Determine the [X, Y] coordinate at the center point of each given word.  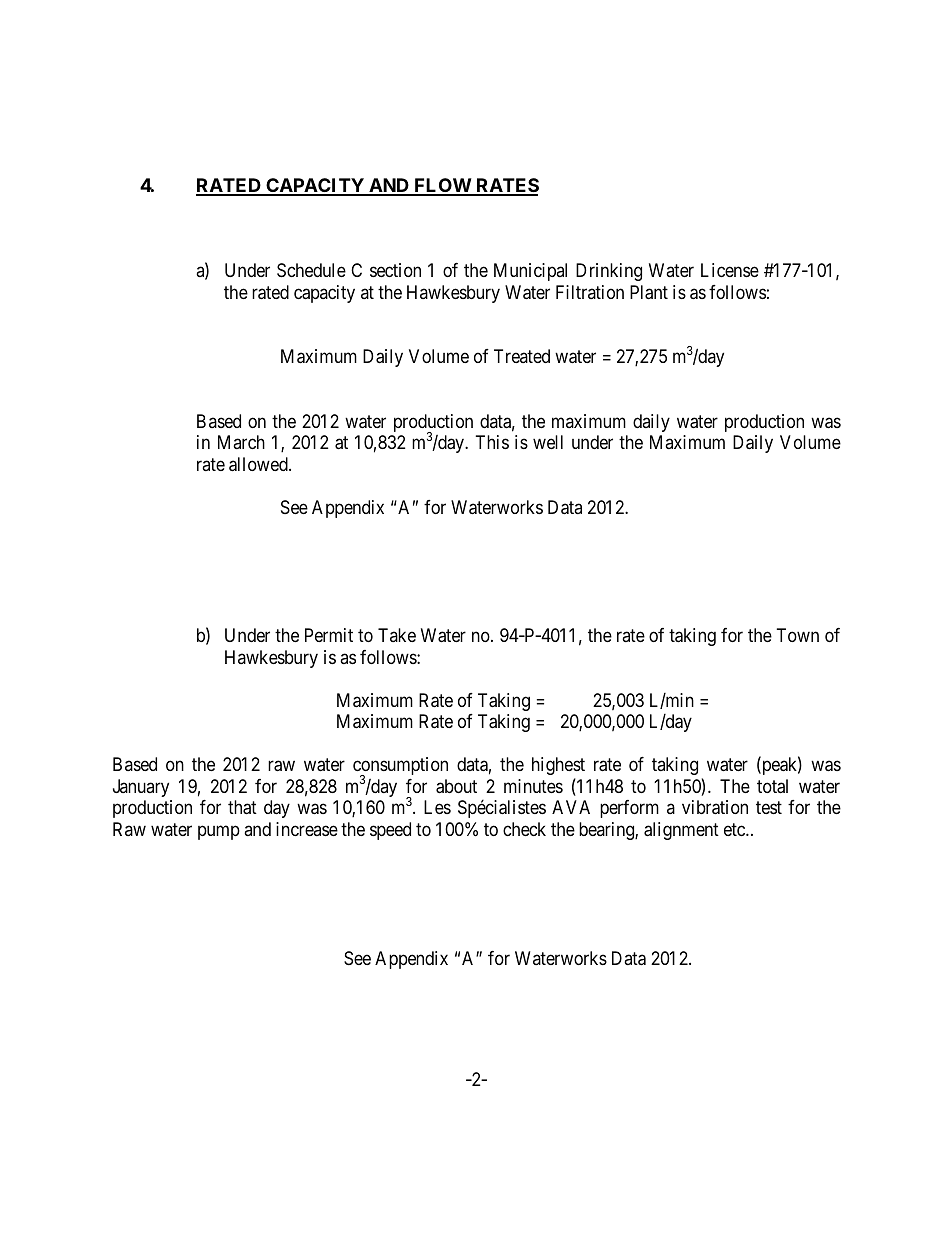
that [242, 807]
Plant [649, 292]
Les [437, 807]
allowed [259, 464]
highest [558, 766]
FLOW [442, 186]
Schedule [311, 270]
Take [397, 635]
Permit [329, 635]
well [548, 442]
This [492, 442]
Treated [522, 356]
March [241, 442]
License [730, 270]
